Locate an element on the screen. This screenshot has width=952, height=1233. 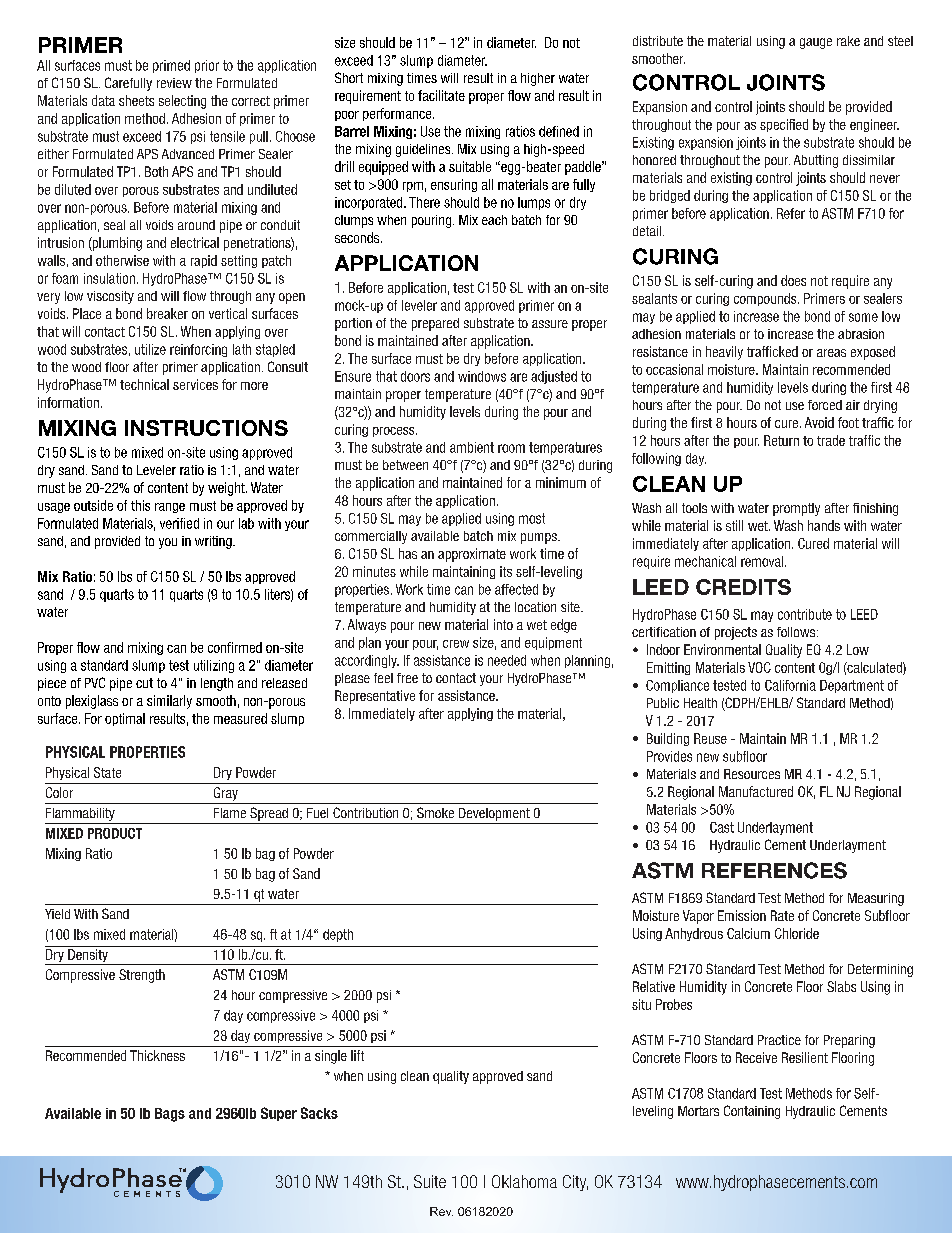
gauge is located at coordinates (816, 43).
